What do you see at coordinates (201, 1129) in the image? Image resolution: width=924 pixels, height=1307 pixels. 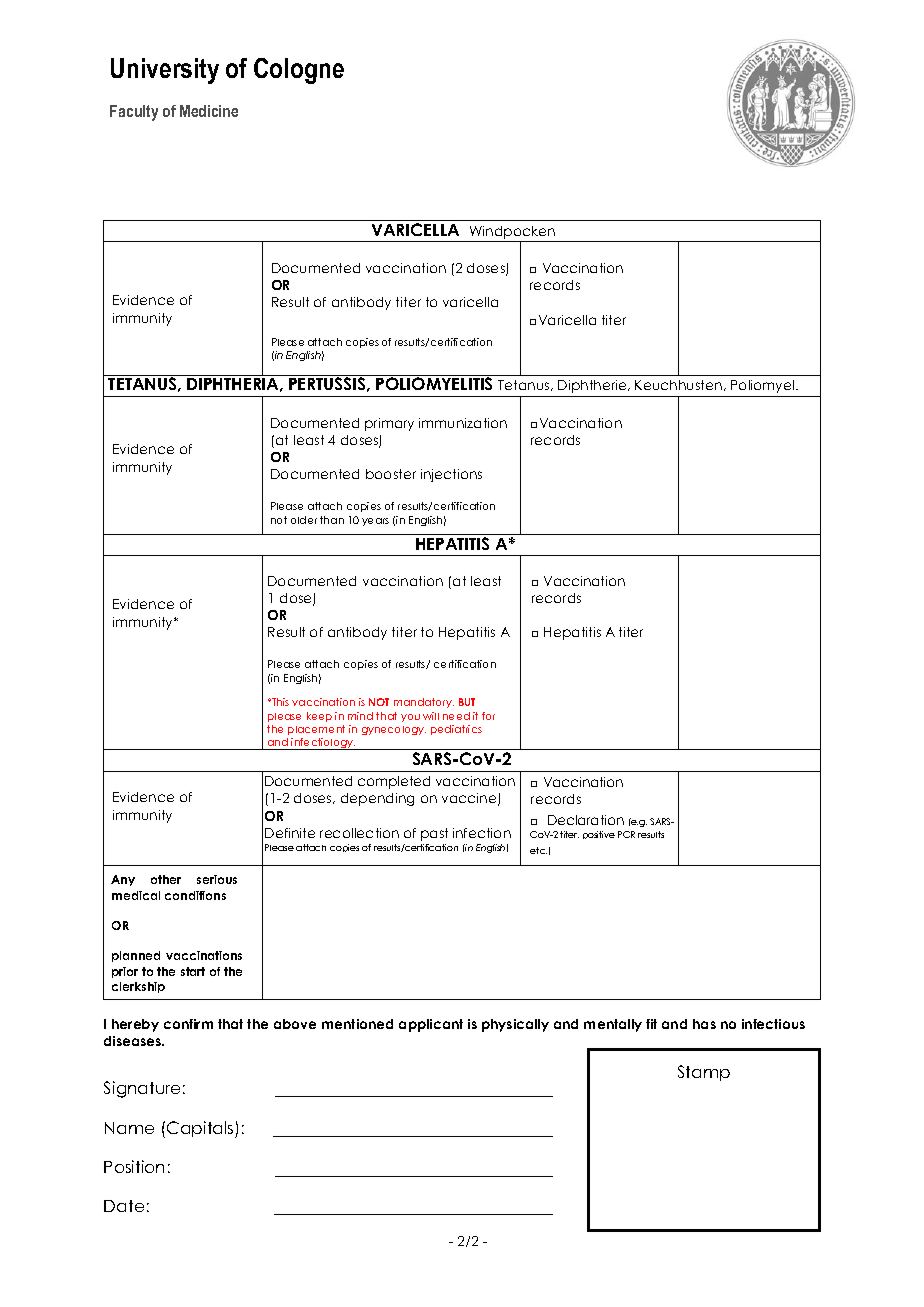 I see `Capitals` at bounding box center [201, 1129].
